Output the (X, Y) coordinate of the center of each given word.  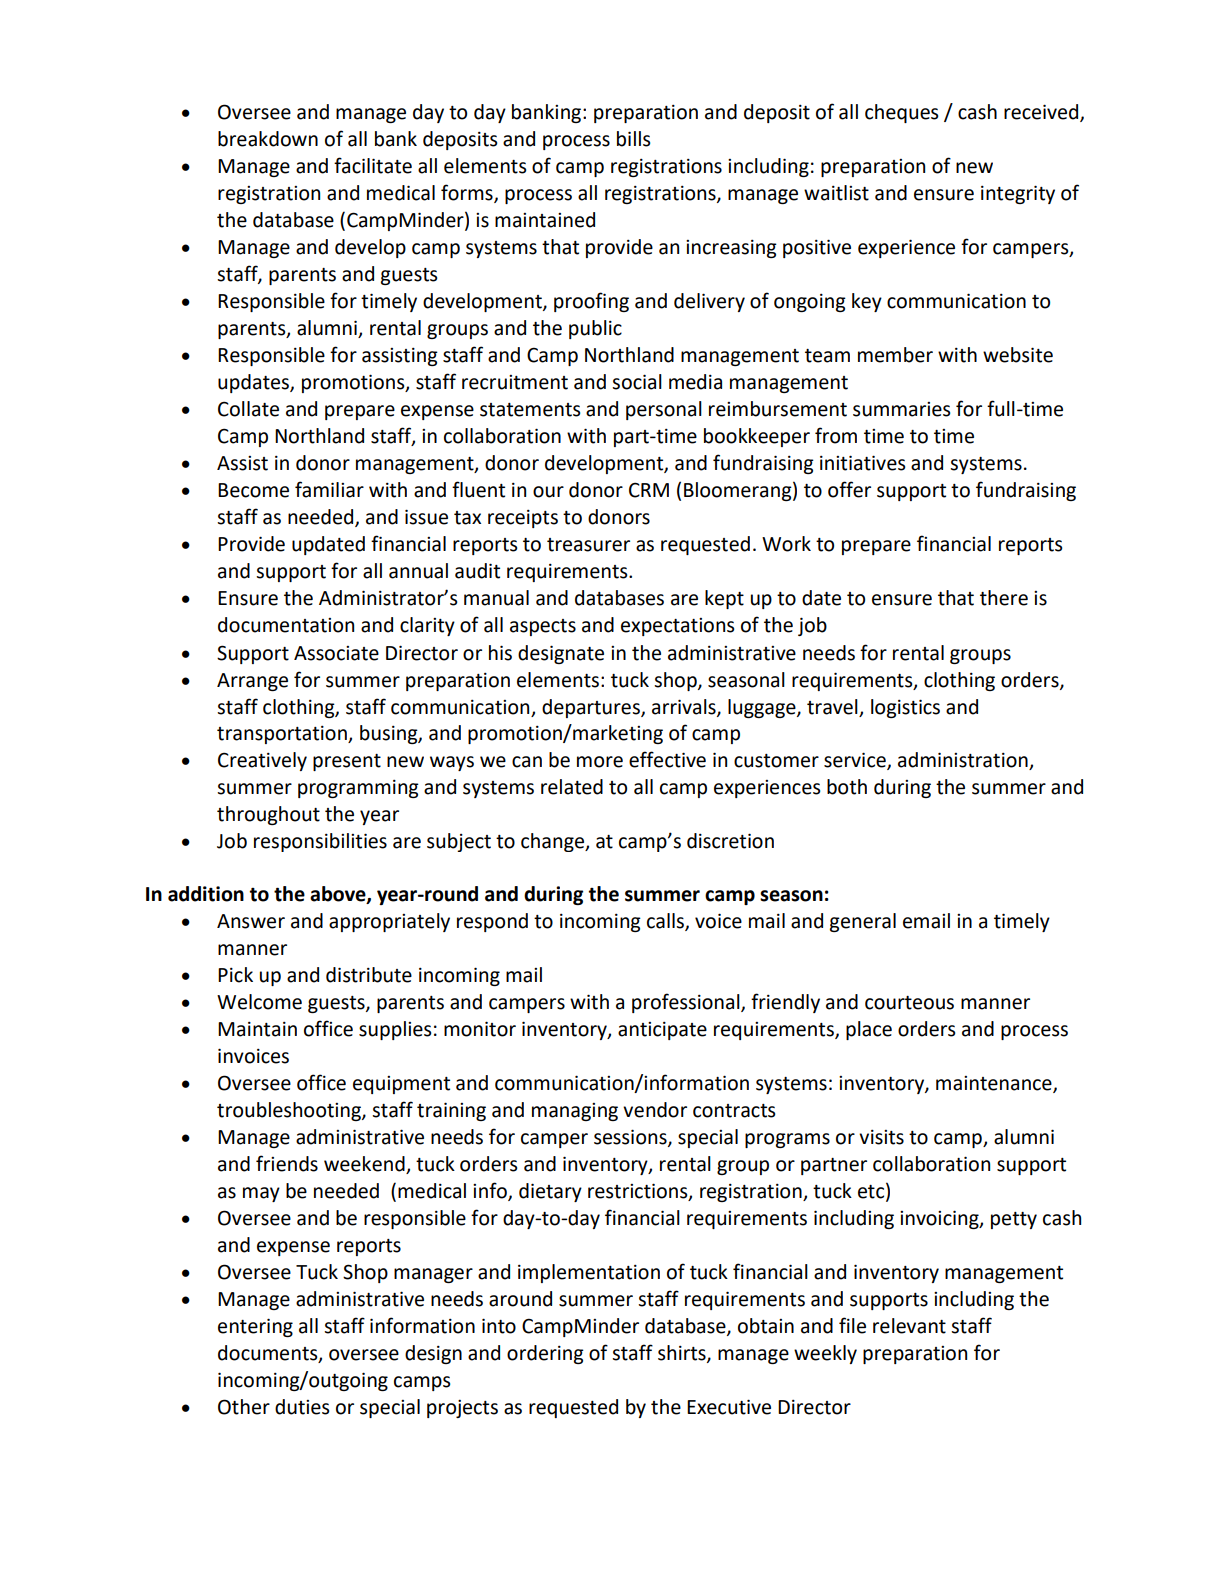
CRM (649, 490)
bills (633, 139)
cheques (901, 113)
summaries (901, 409)
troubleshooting (290, 1111)
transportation (283, 735)
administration (964, 761)
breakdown (268, 139)
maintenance (995, 1084)
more (600, 762)
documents (269, 1353)
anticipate (662, 1031)
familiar (329, 489)
